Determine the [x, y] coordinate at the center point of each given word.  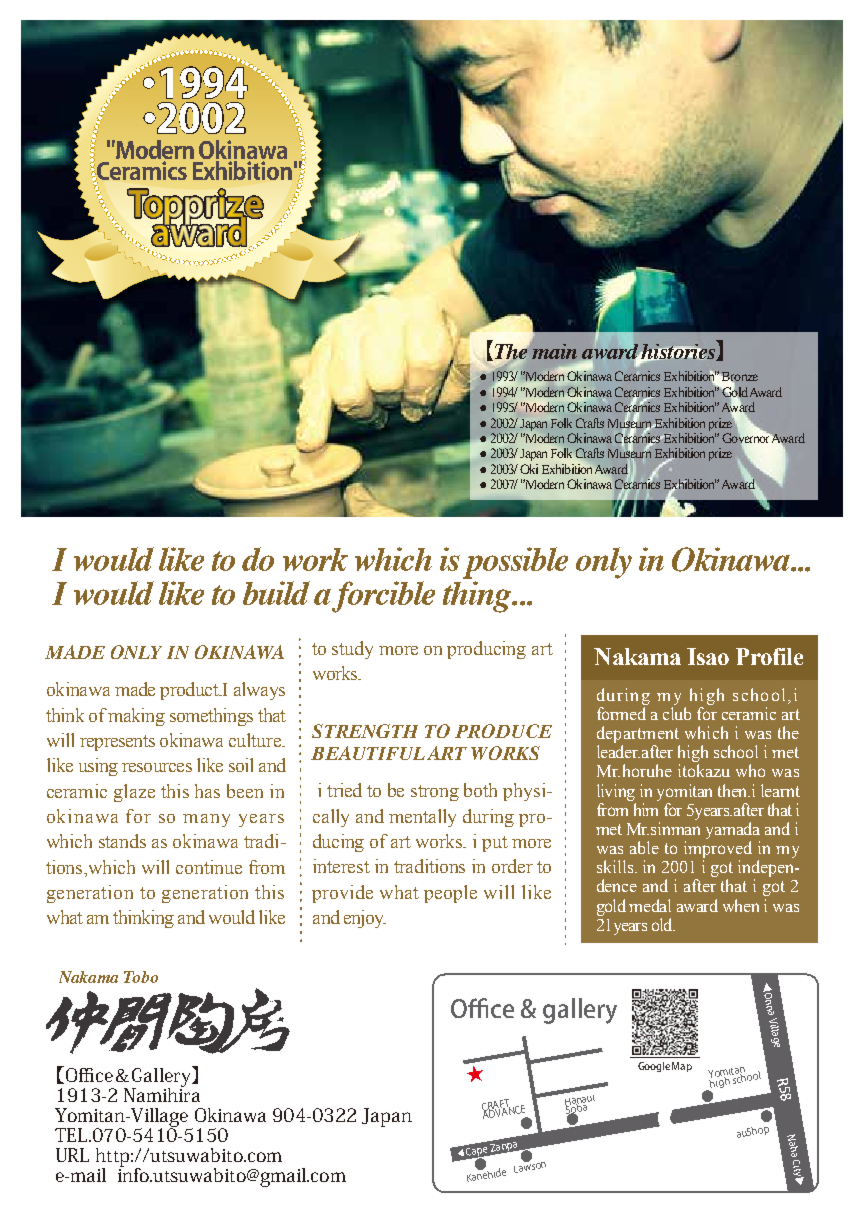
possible [515, 563]
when [741, 905]
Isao [708, 656]
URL [72, 1155]
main [554, 351]
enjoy [365, 919]
